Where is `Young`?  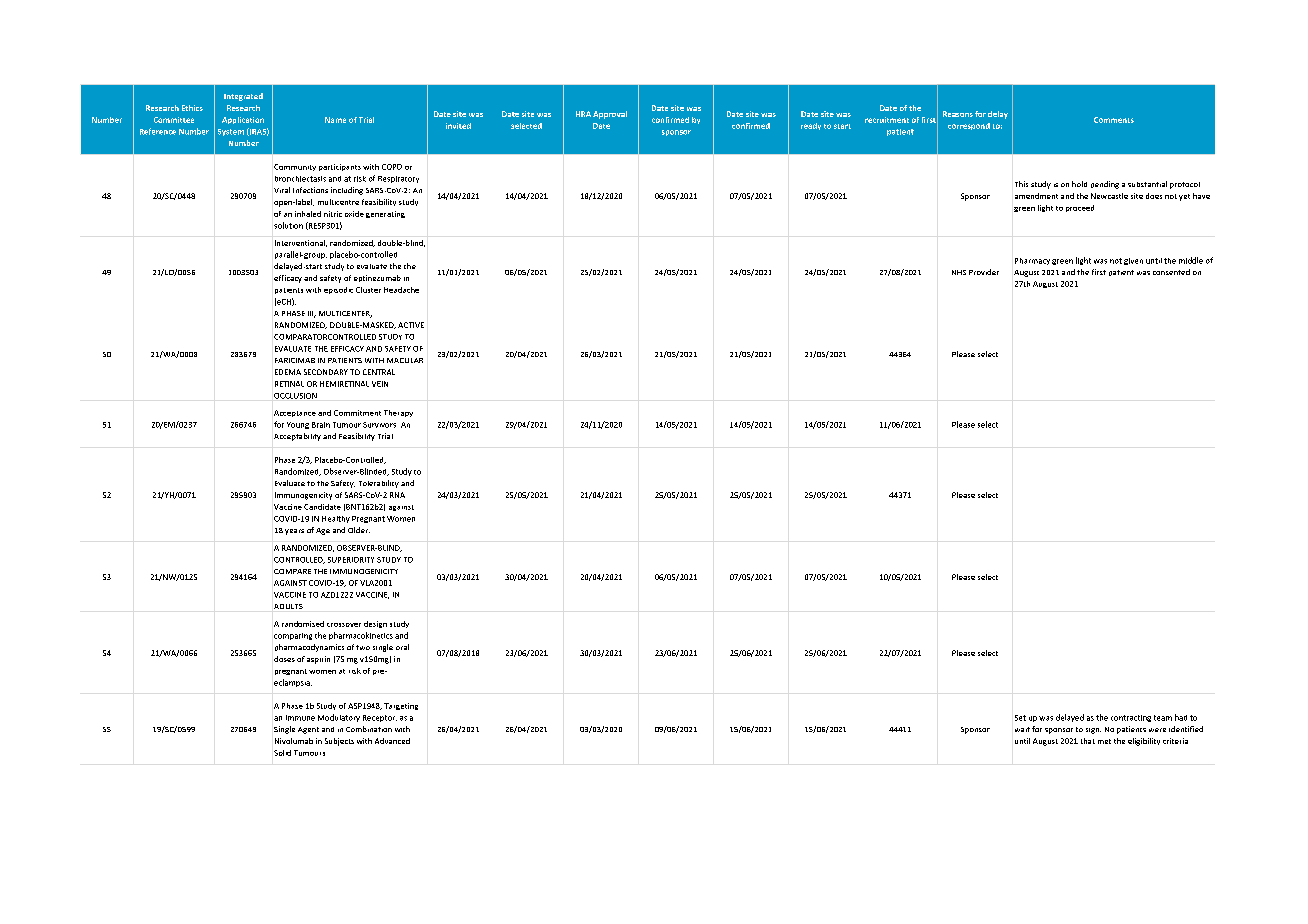
Young is located at coordinates (298, 425).
